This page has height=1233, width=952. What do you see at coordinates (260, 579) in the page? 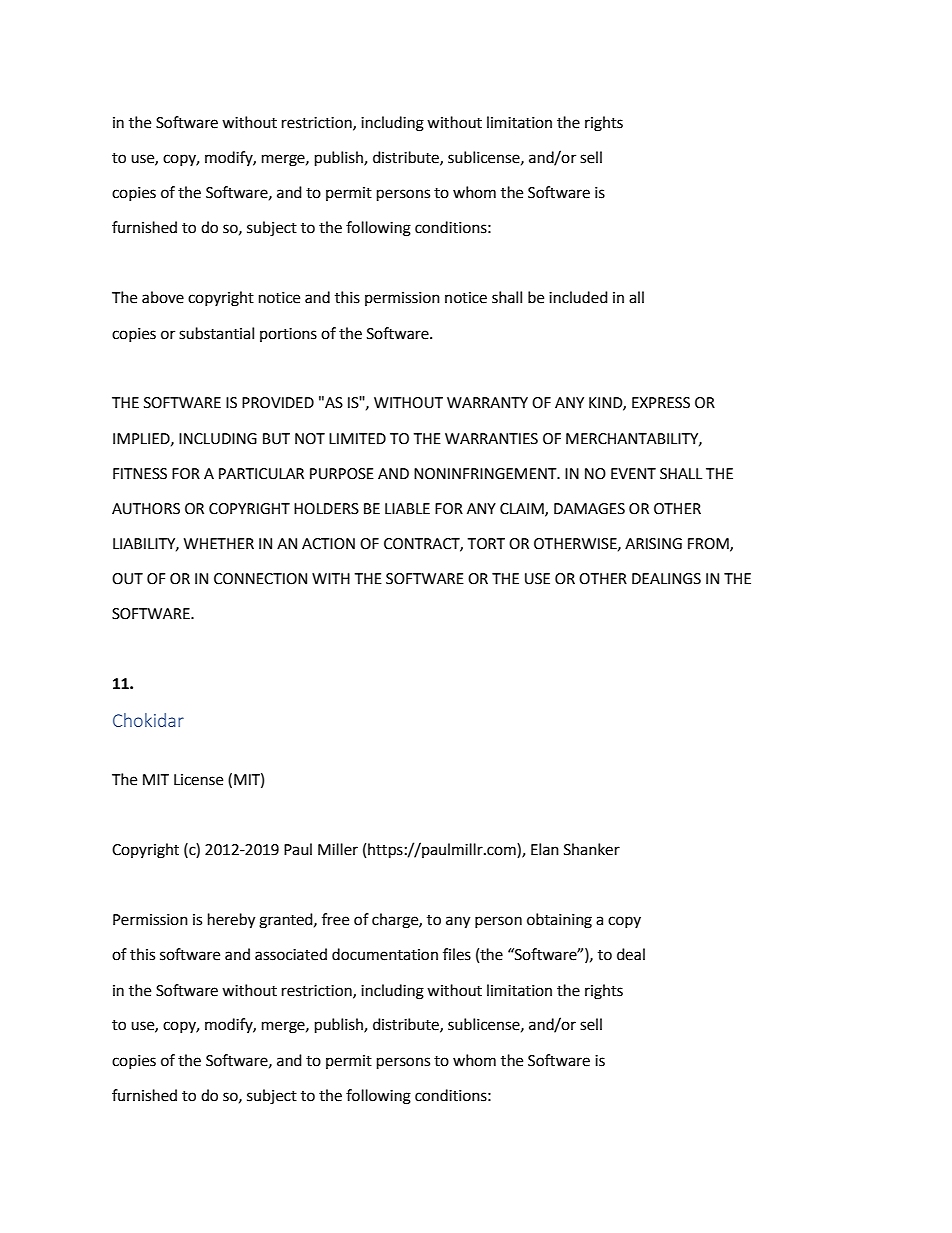
I see `CONNECTION` at bounding box center [260, 579].
